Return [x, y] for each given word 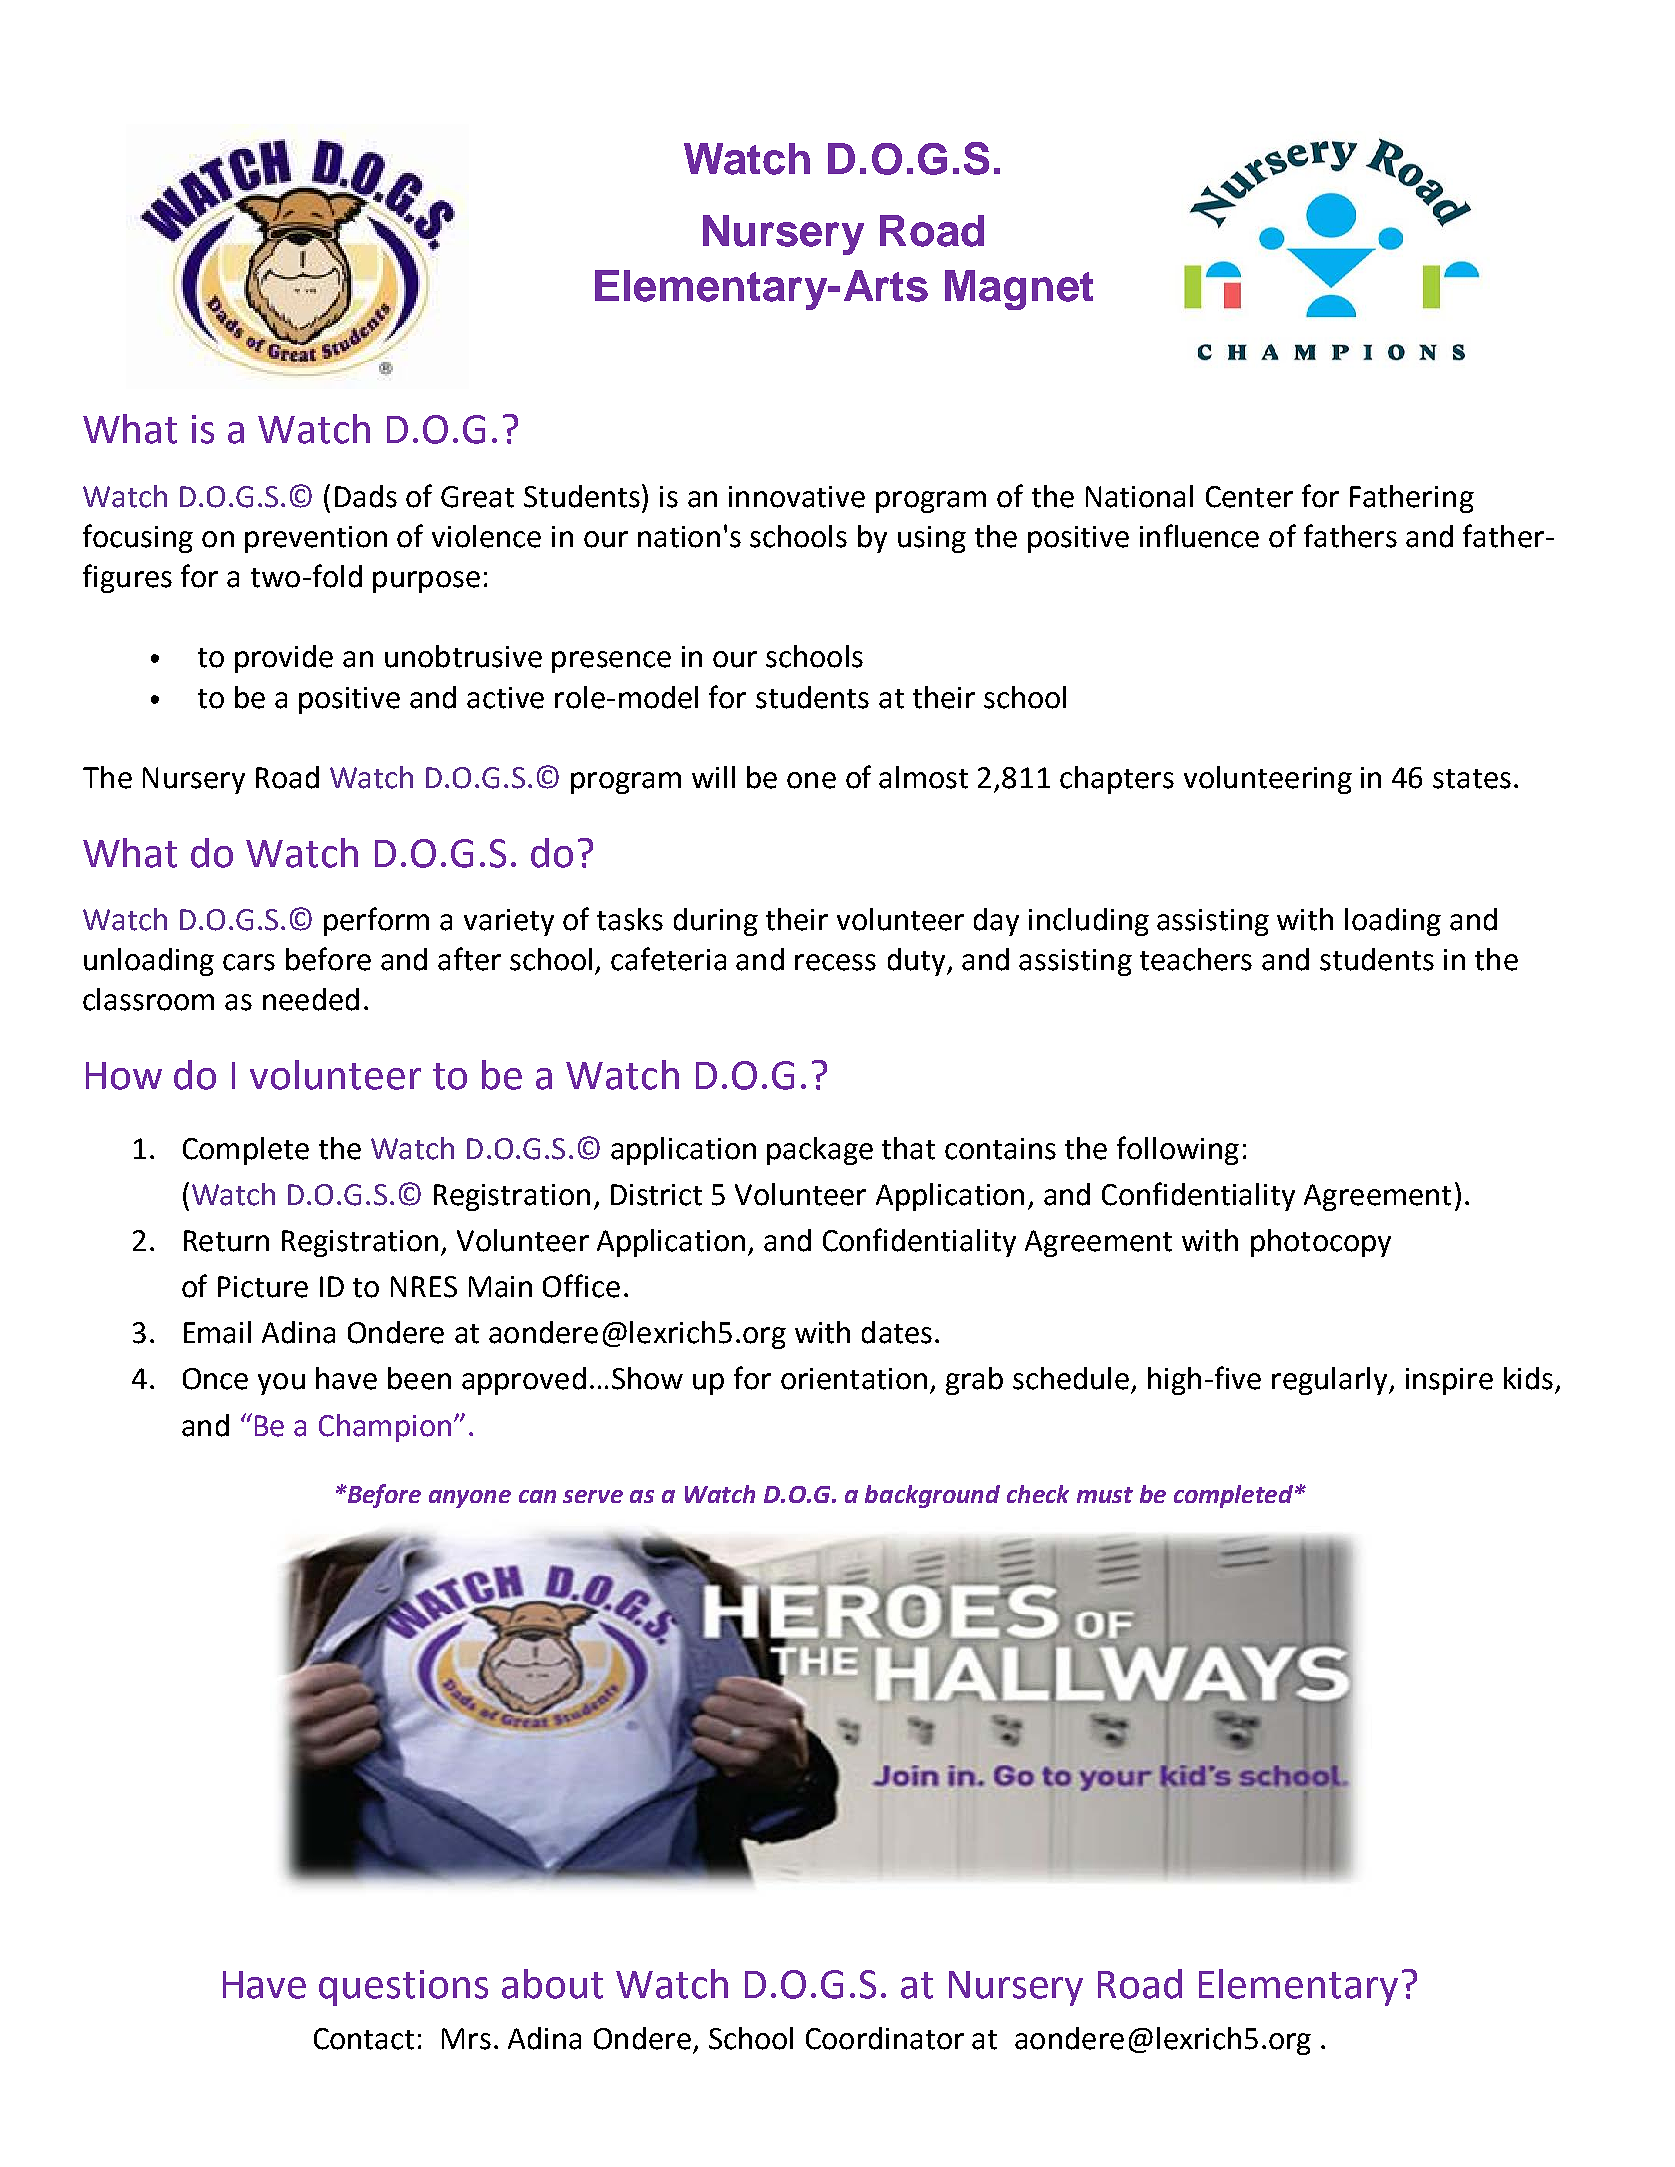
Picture [263, 1287]
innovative [797, 497]
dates [897, 1332]
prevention [316, 539]
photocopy [1321, 1243]
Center [1249, 497]
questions [403, 1988]
